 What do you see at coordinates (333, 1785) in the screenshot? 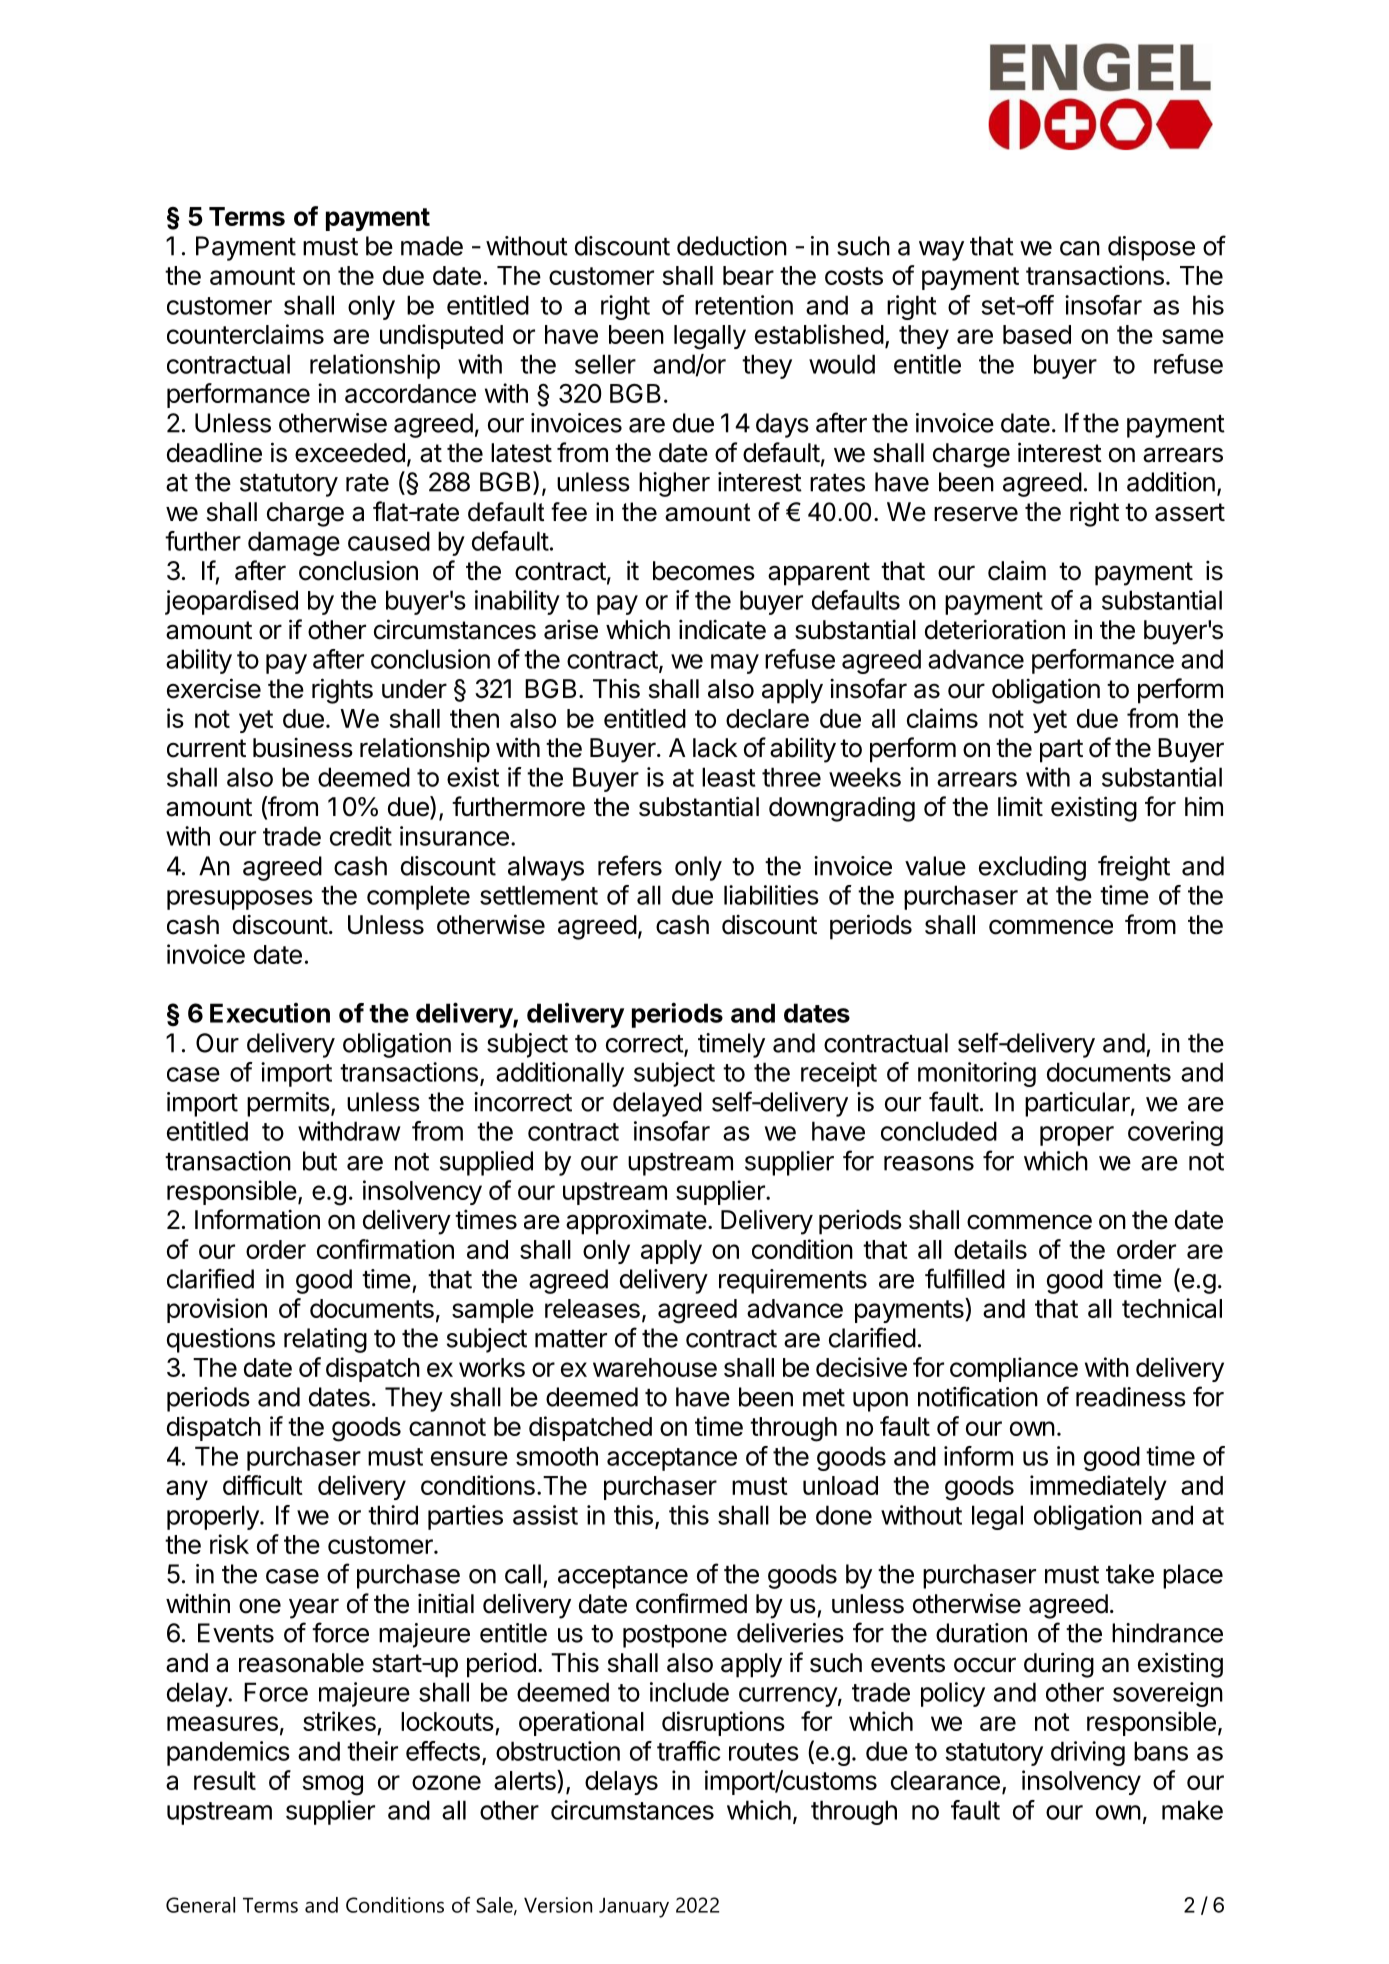
I see `smog` at bounding box center [333, 1785].
